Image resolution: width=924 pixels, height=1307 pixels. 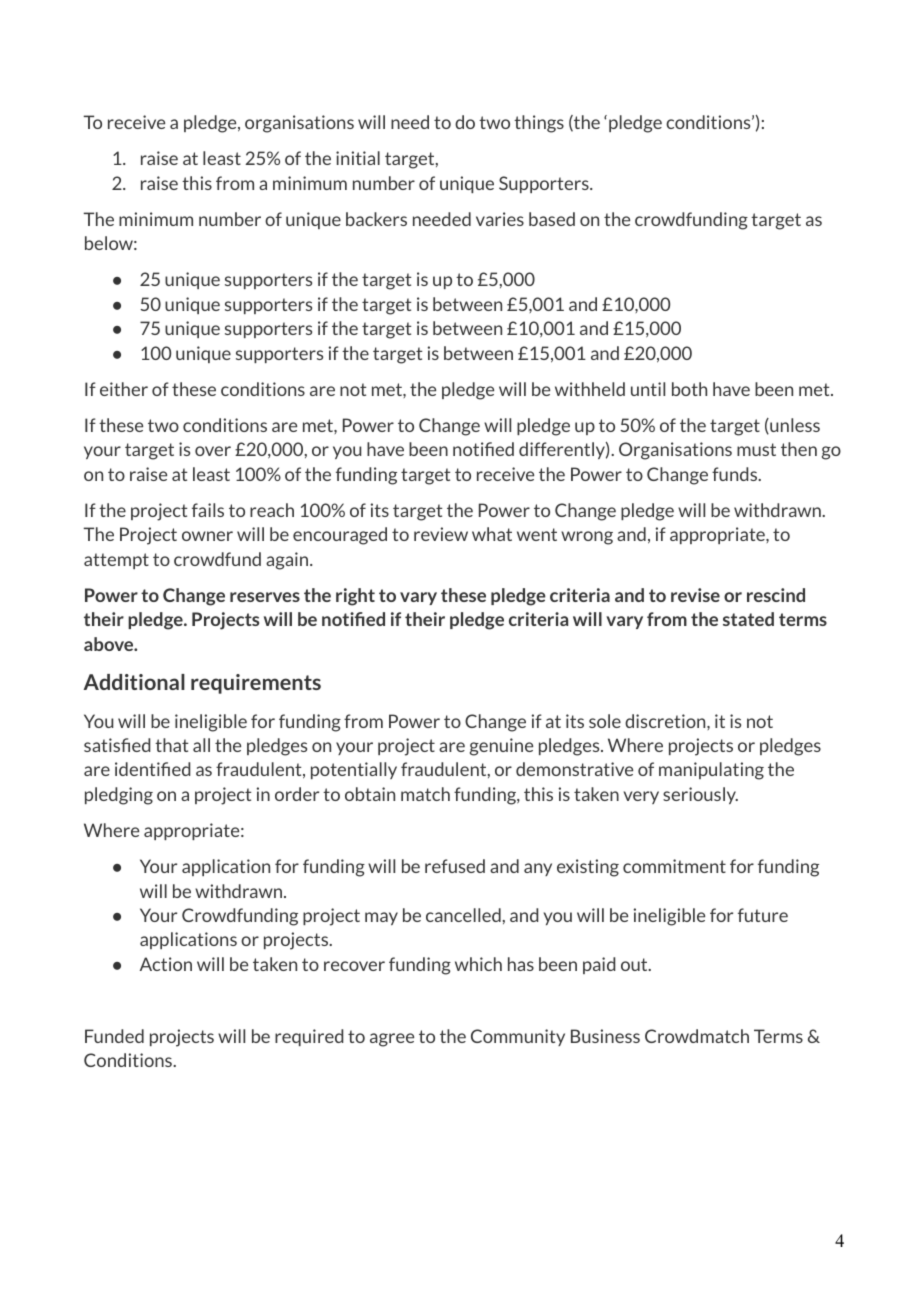 What do you see at coordinates (208, 510) in the screenshot?
I see `fails` at bounding box center [208, 510].
